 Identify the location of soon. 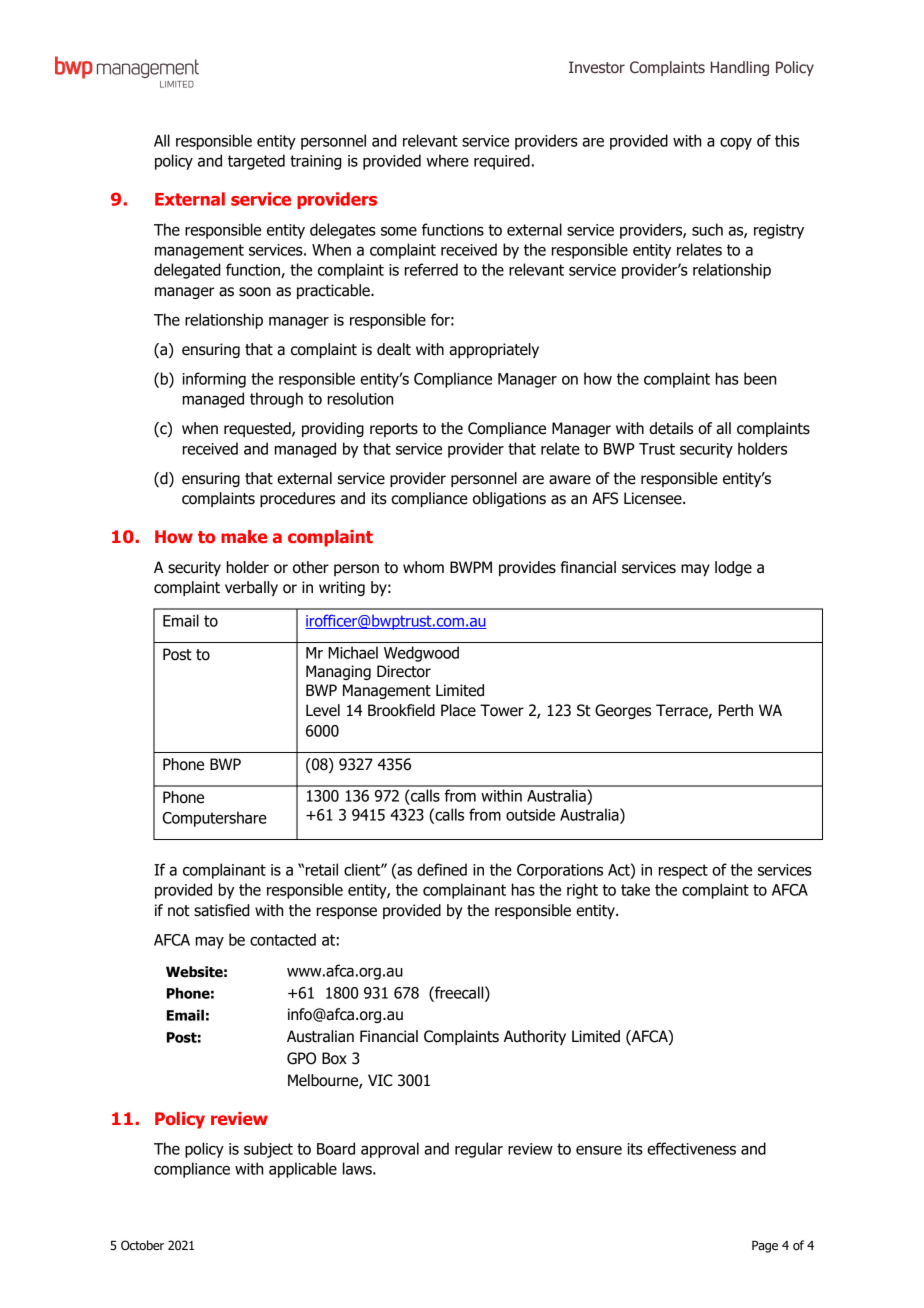
(255, 292).
